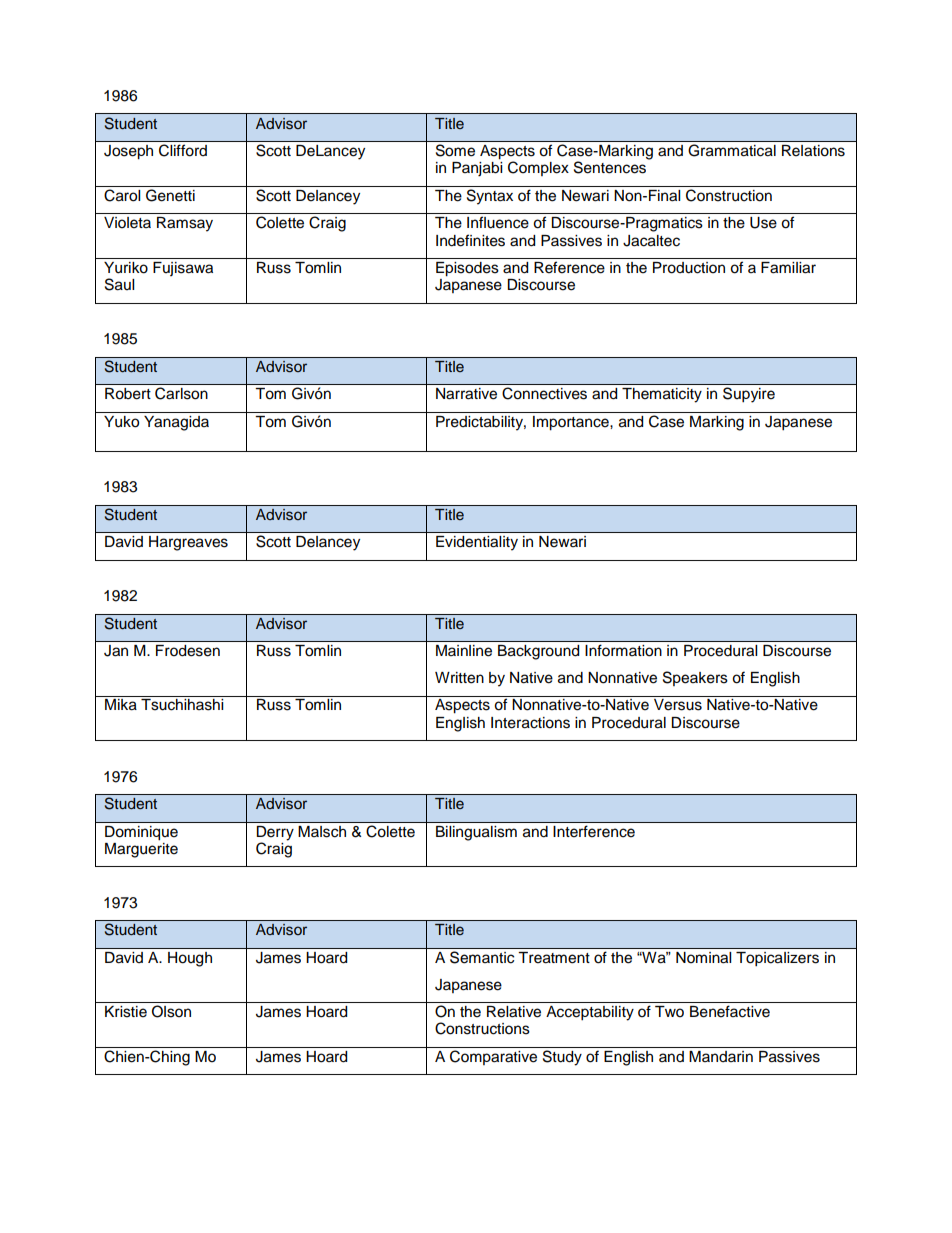 Image resolution: width=952 pixels, height=1233 pixels. I want to click on Panjabi, so click(477, 169).
